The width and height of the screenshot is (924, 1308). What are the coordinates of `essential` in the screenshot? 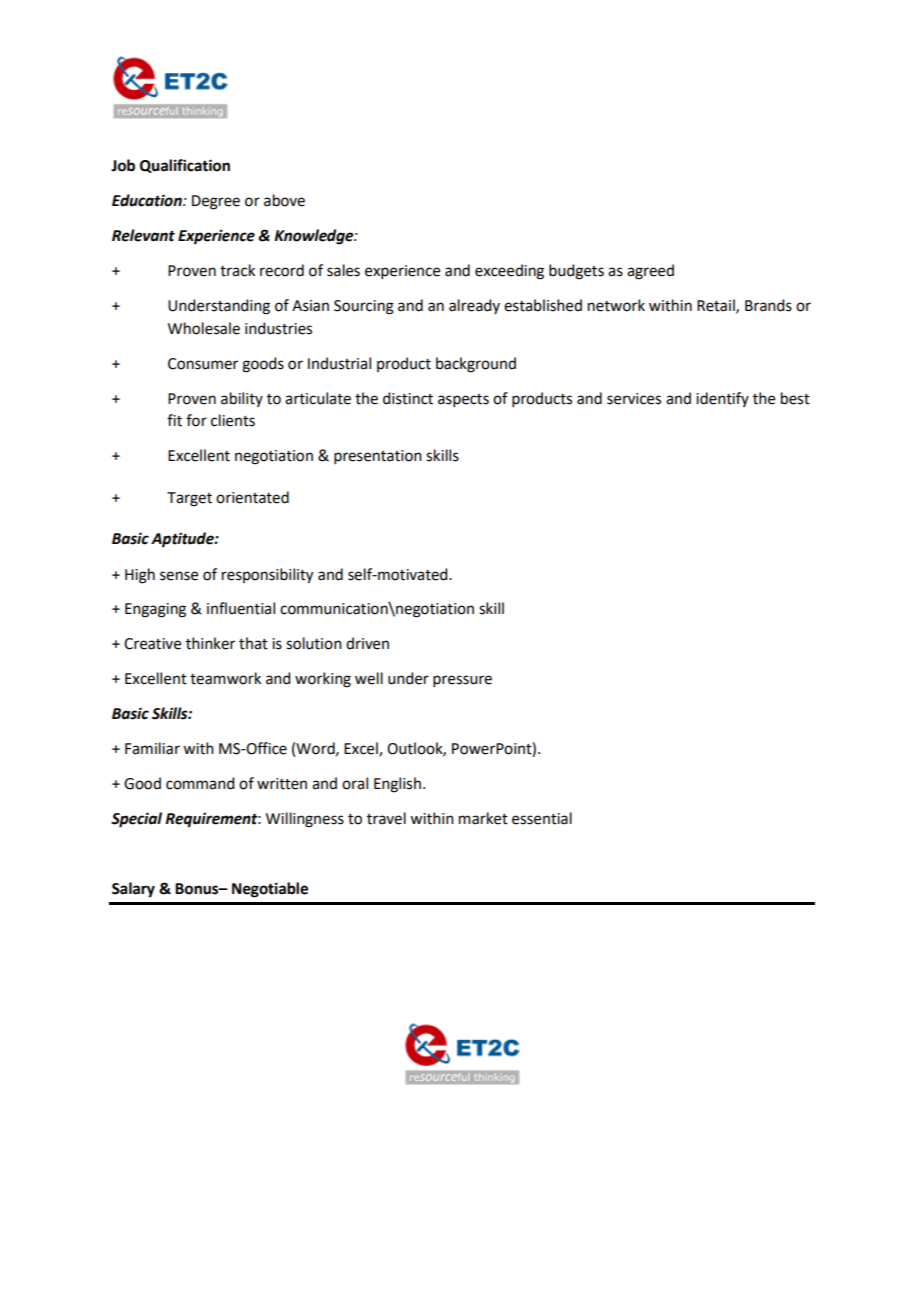 It's located at (542, 818).
